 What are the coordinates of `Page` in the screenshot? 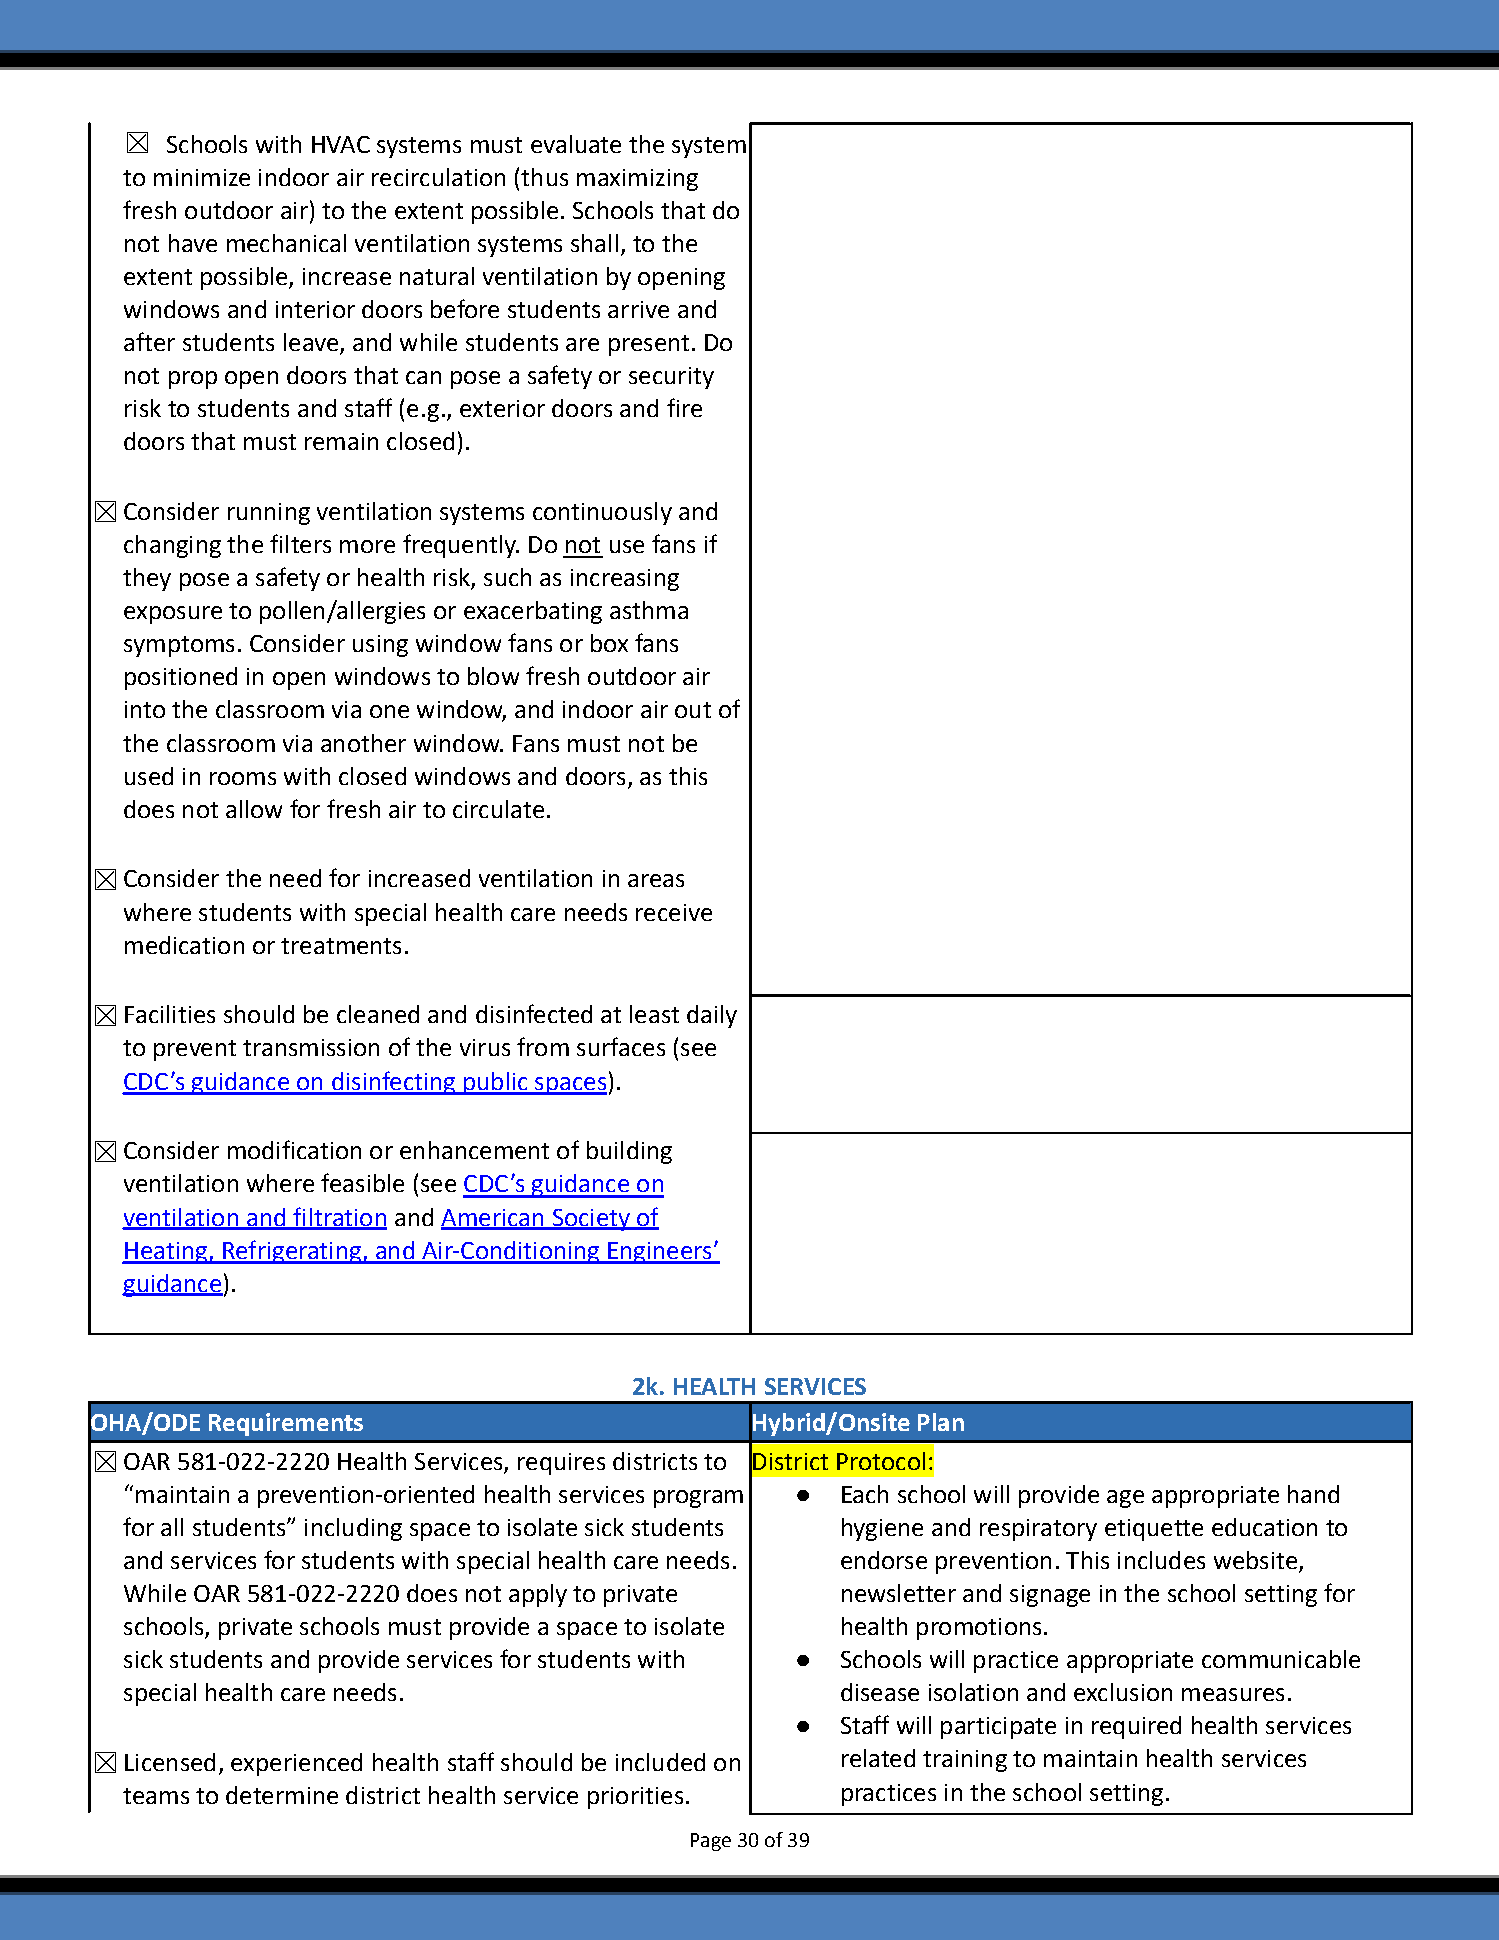 It's located at (711, 1842).
